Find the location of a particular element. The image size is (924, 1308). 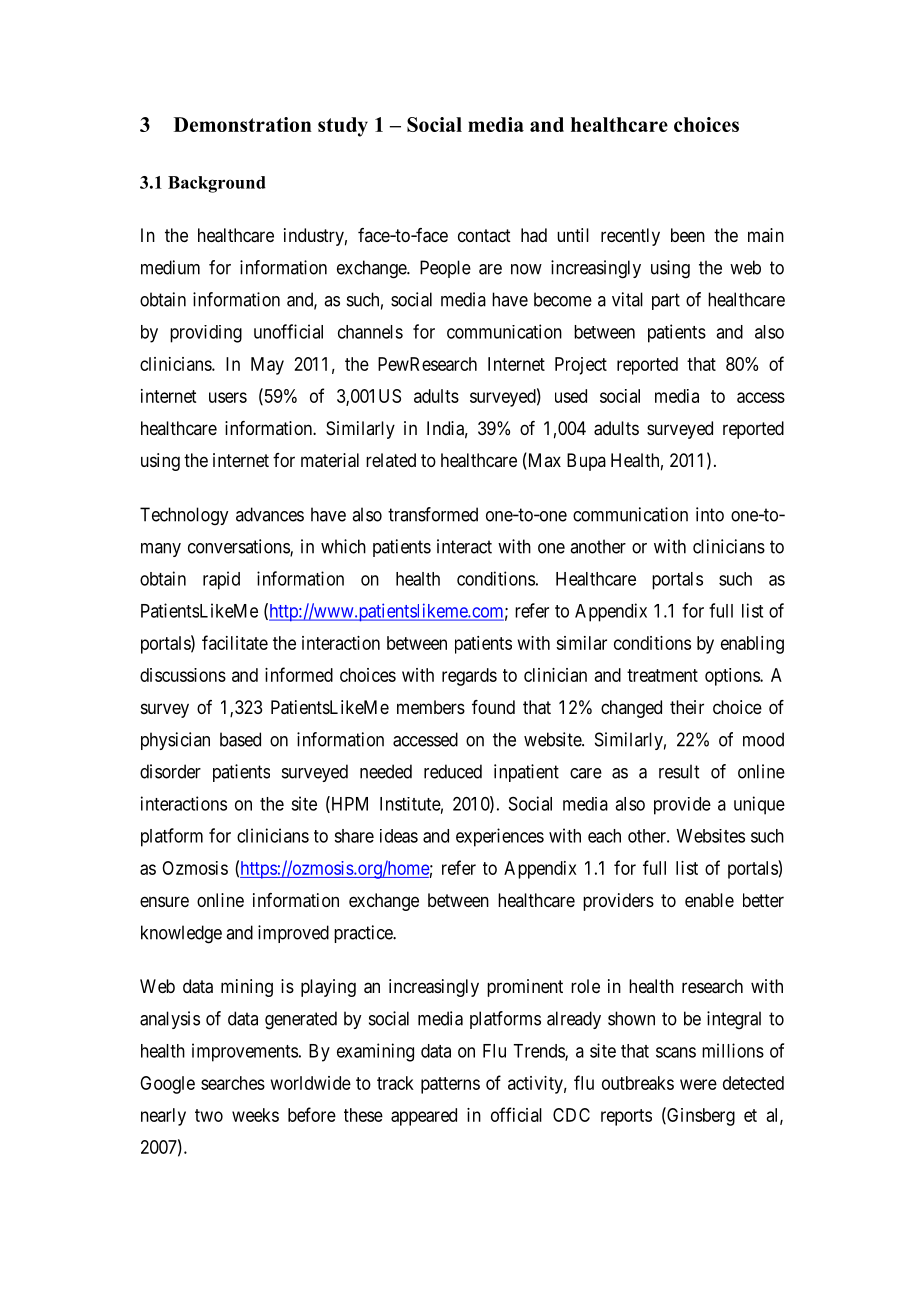

searches is located at coordinates (233, 1083).
